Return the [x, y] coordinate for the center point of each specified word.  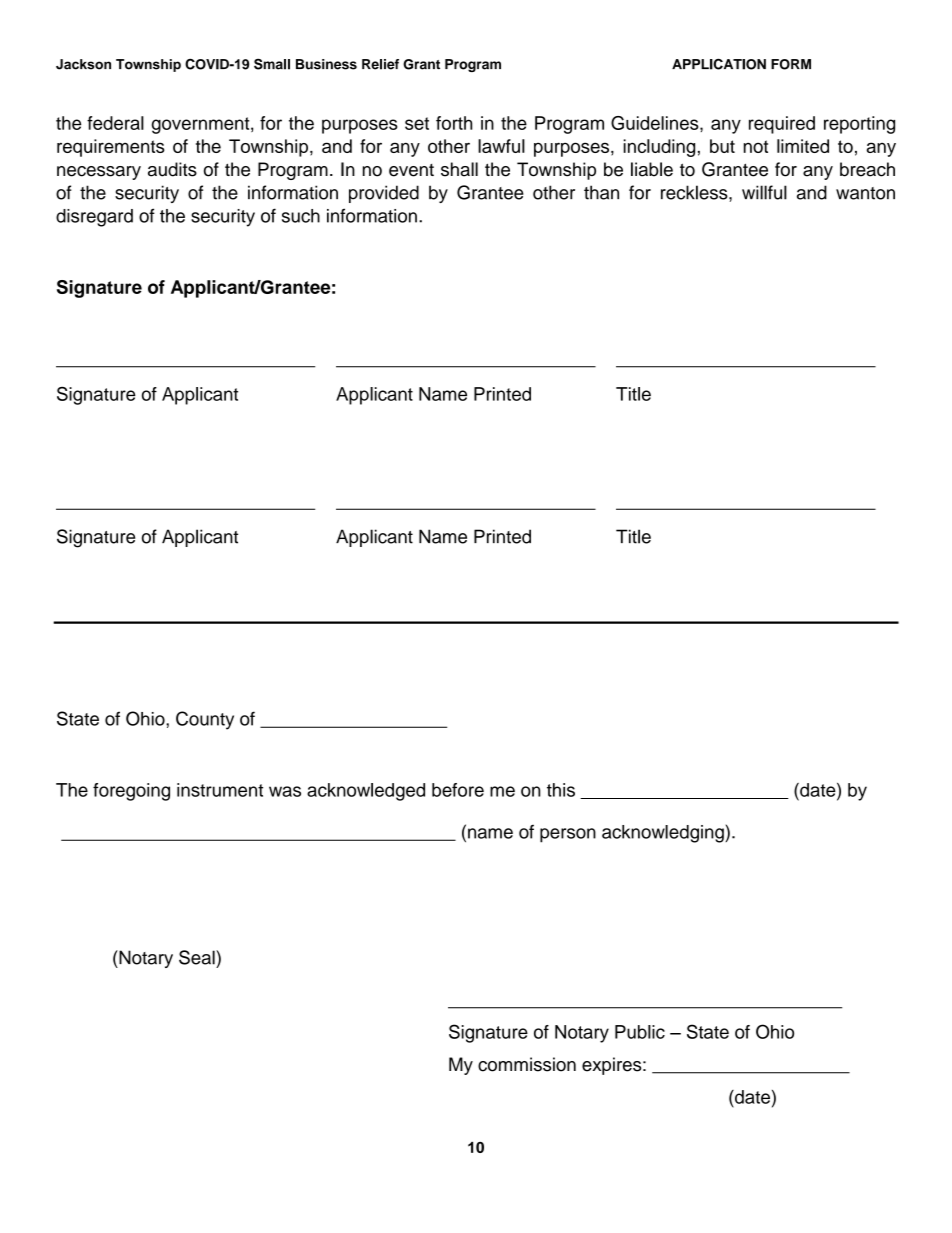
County [205, 720]
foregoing [131, 792]
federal [115, 123]
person [568, 835]
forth [454, 123]
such [301, 216]
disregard [94, 218]
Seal [198, 957]
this [561, 790]
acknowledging [664, 834]
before [458, 790]
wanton [865, 193]
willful [764, 192]
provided [384, 194]
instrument [220, 790]
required [782, 125]
